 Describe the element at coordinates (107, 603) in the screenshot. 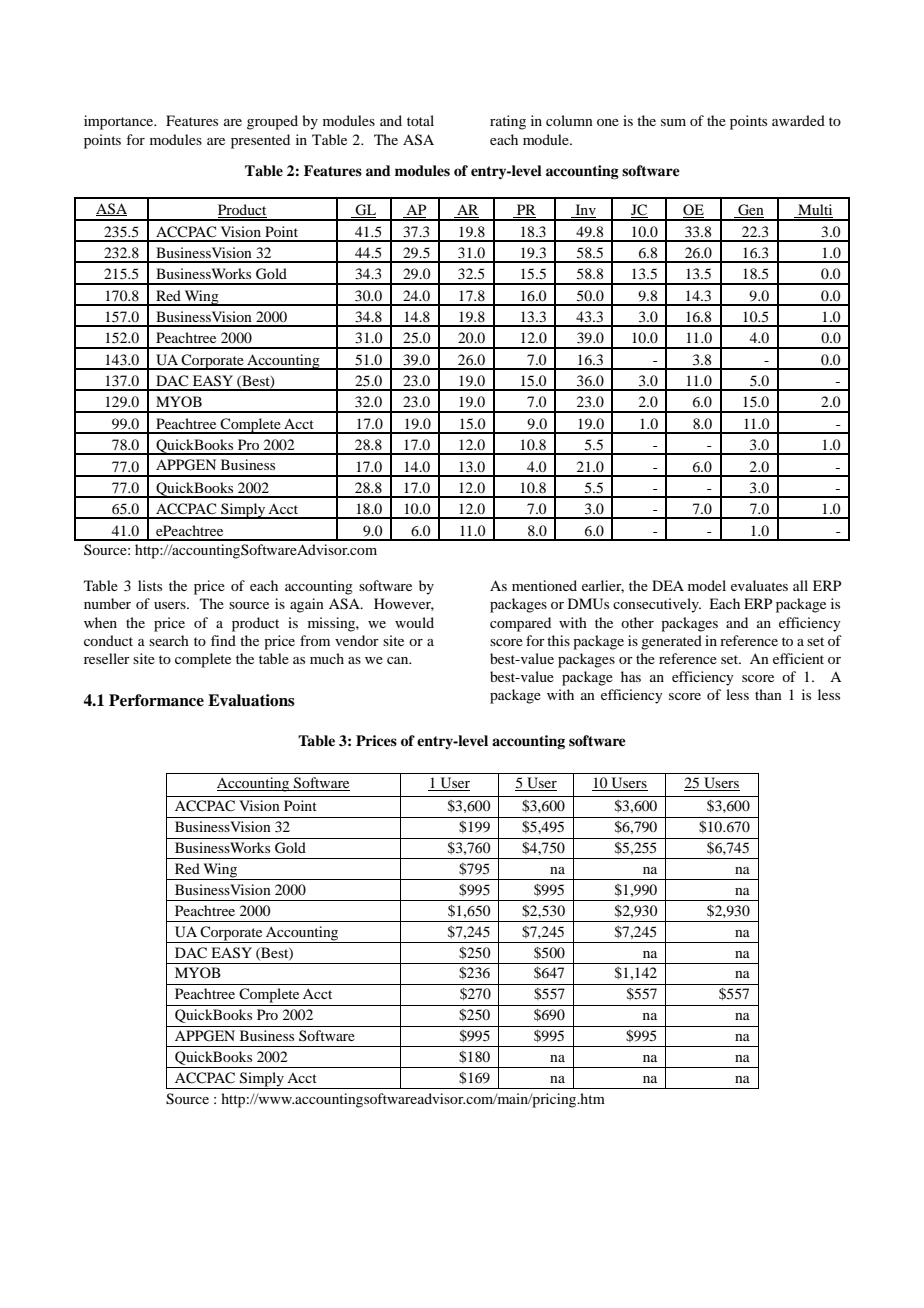

I see `number` at that location.
